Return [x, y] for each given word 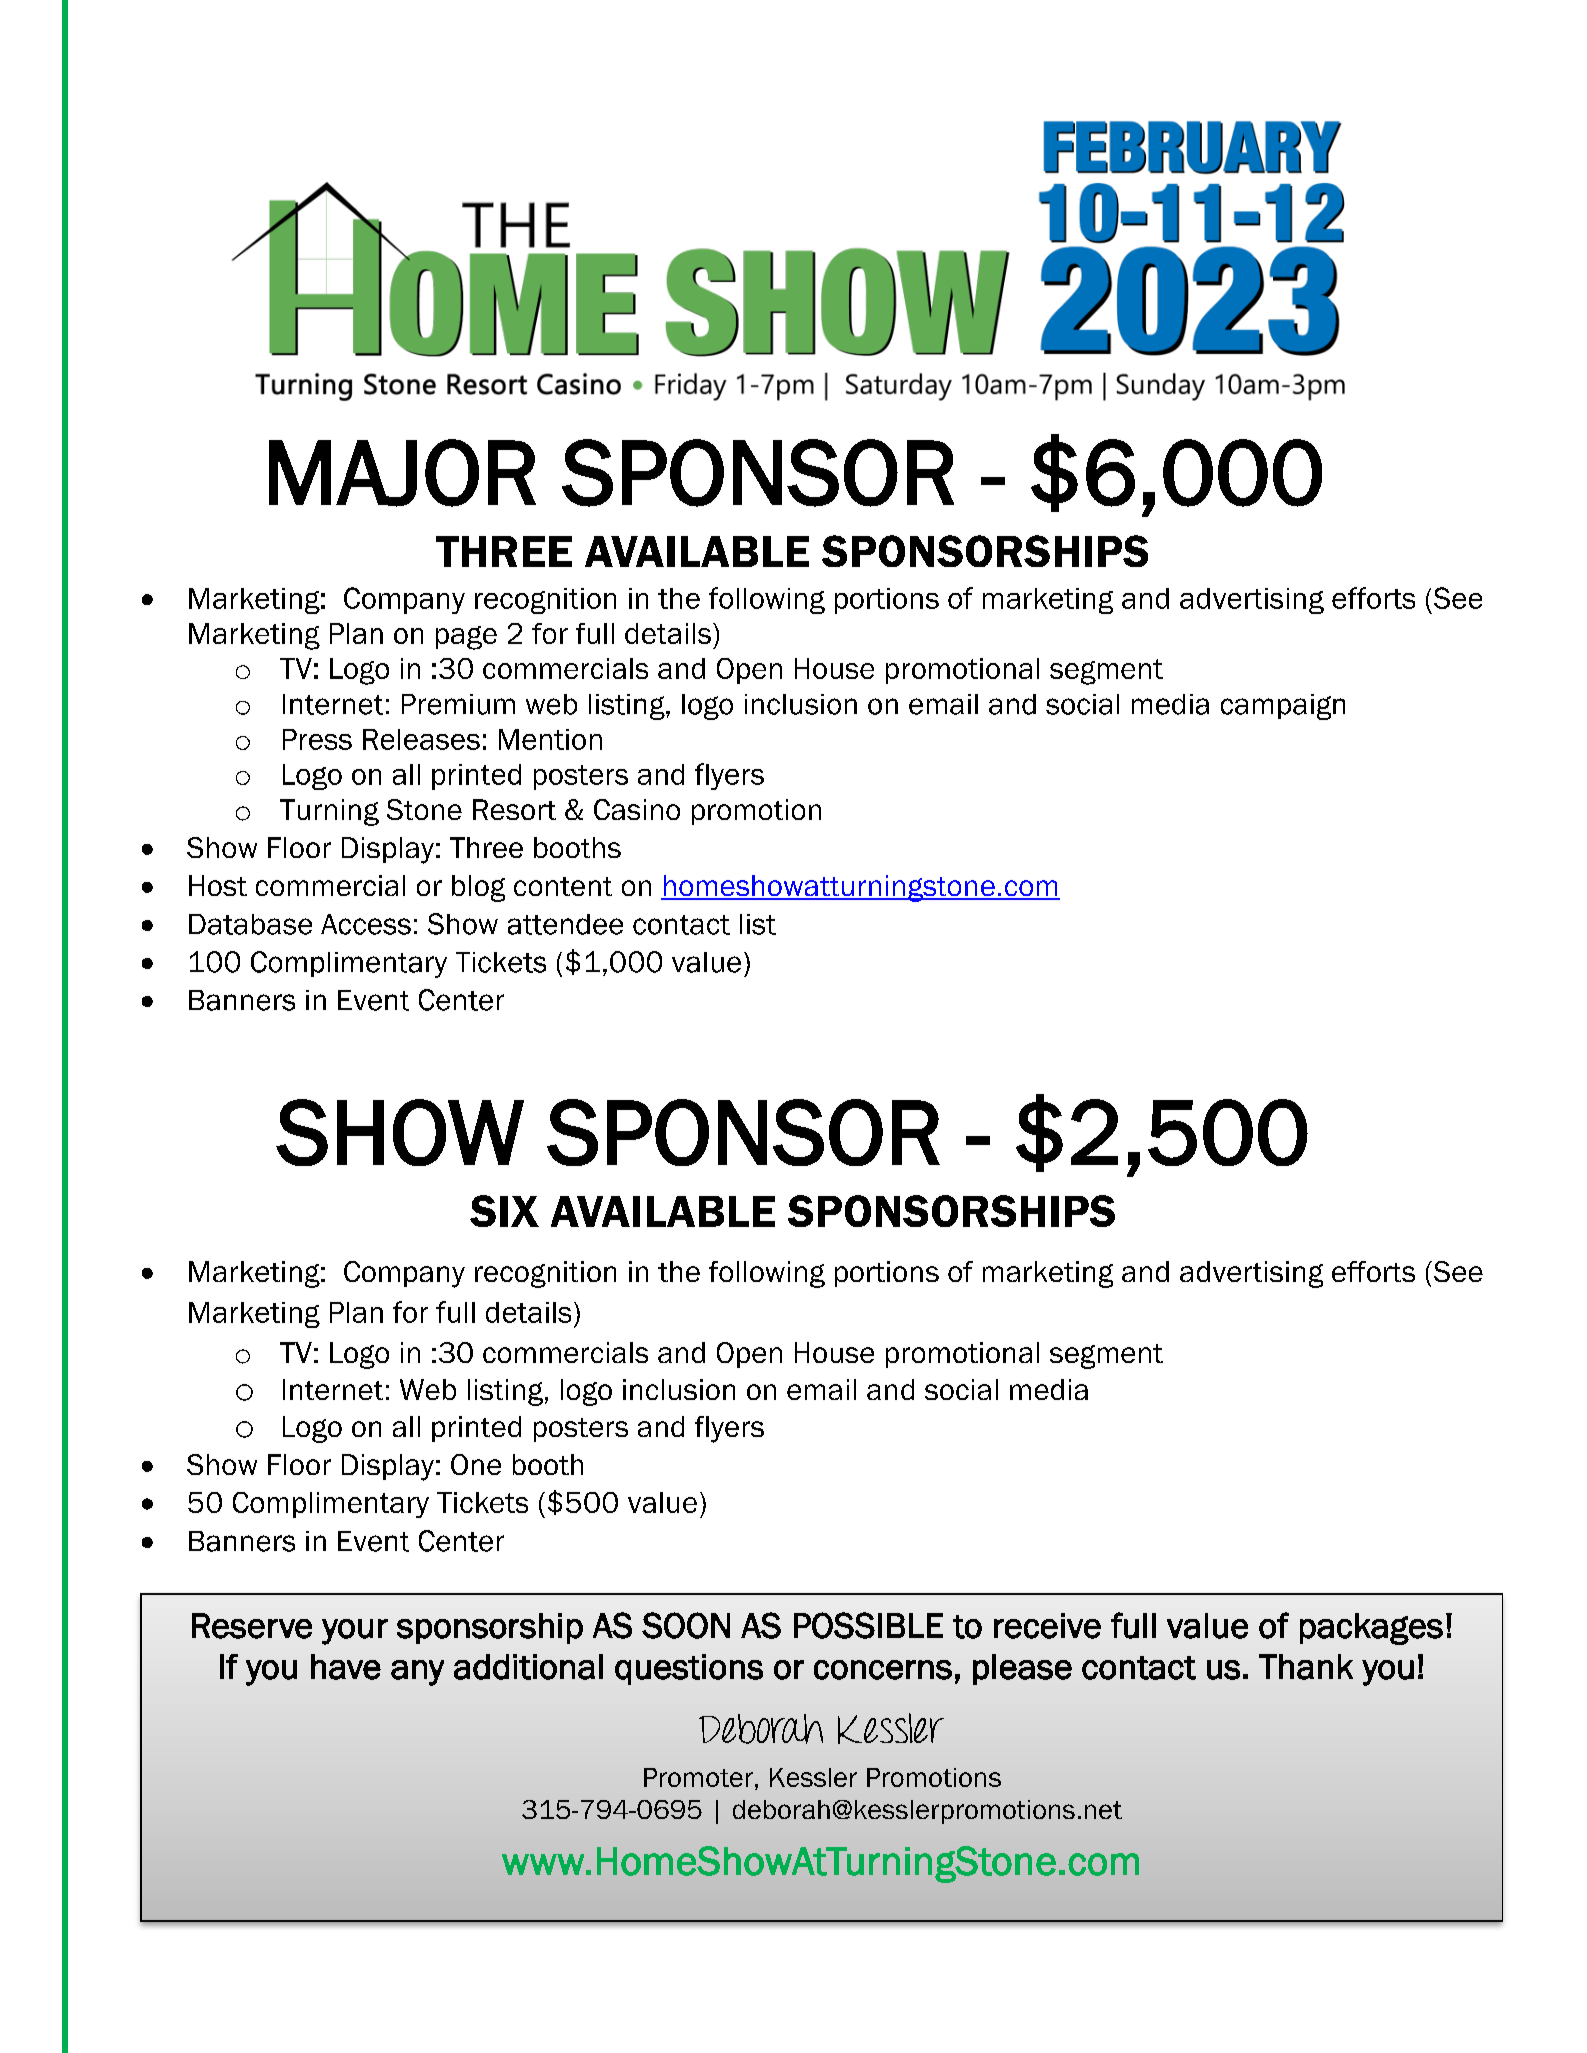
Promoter [698, 1777]
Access [366, 924]
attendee [565, 924]
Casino [637, 809]
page [466, 638]
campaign [1283, 707]
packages [1371, 1629]
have [346, 1667]
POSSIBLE [868, 1625]
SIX [504, 1211]
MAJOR [402, 473]
